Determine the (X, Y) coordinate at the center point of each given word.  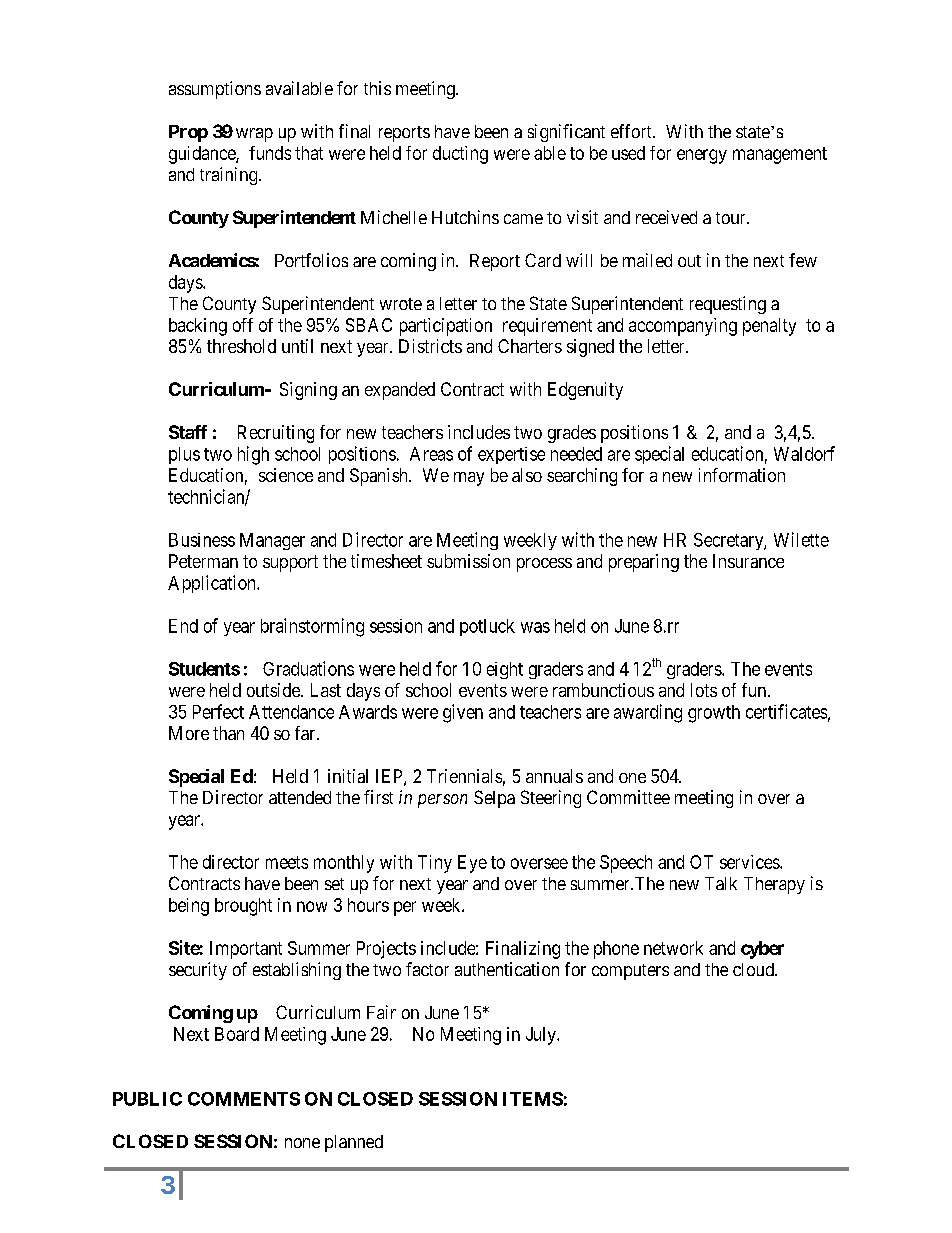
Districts (430, 346)
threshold (241, 346)
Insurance (748, 561)
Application (213, 584)
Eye (472, 864)
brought (243, 907)
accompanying (683, 327)
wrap (254, 135)
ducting (460, 155)
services (750, 862)
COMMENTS (244, 1099)
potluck (487, 627)
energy (702, 156)
